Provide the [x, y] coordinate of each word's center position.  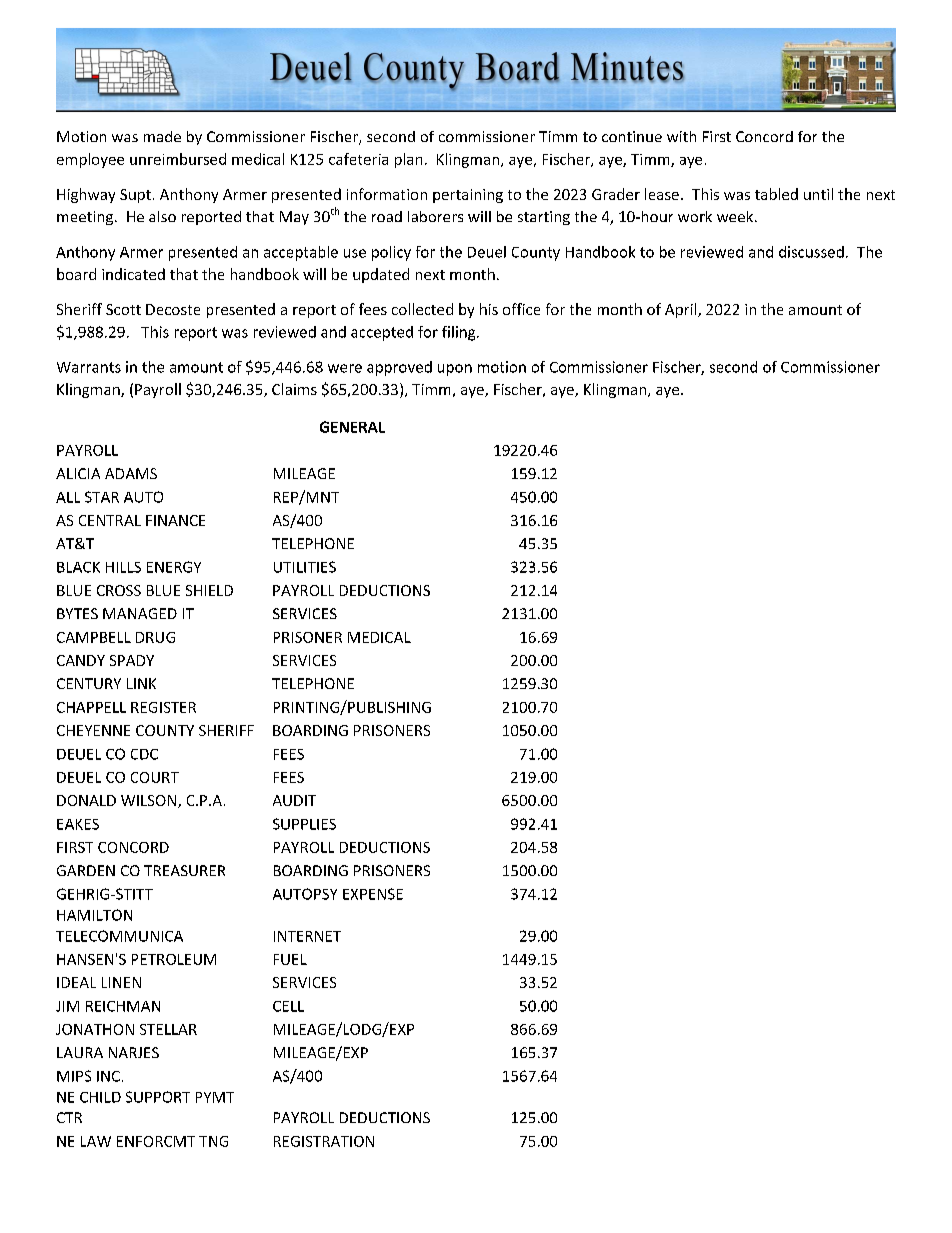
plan [408, 160]
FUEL [290, 959]
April [682, 310]
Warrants [89, 367]
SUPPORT [158, 1097]
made [162, 136]
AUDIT [294, 800]
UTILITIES [305, 567]
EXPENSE [373, 894]
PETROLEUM [174, 959]
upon [455, 370]
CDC [144, 754]
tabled [776, 194]
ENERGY [174, 567]
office [521, 309]
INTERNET [307, 936]
